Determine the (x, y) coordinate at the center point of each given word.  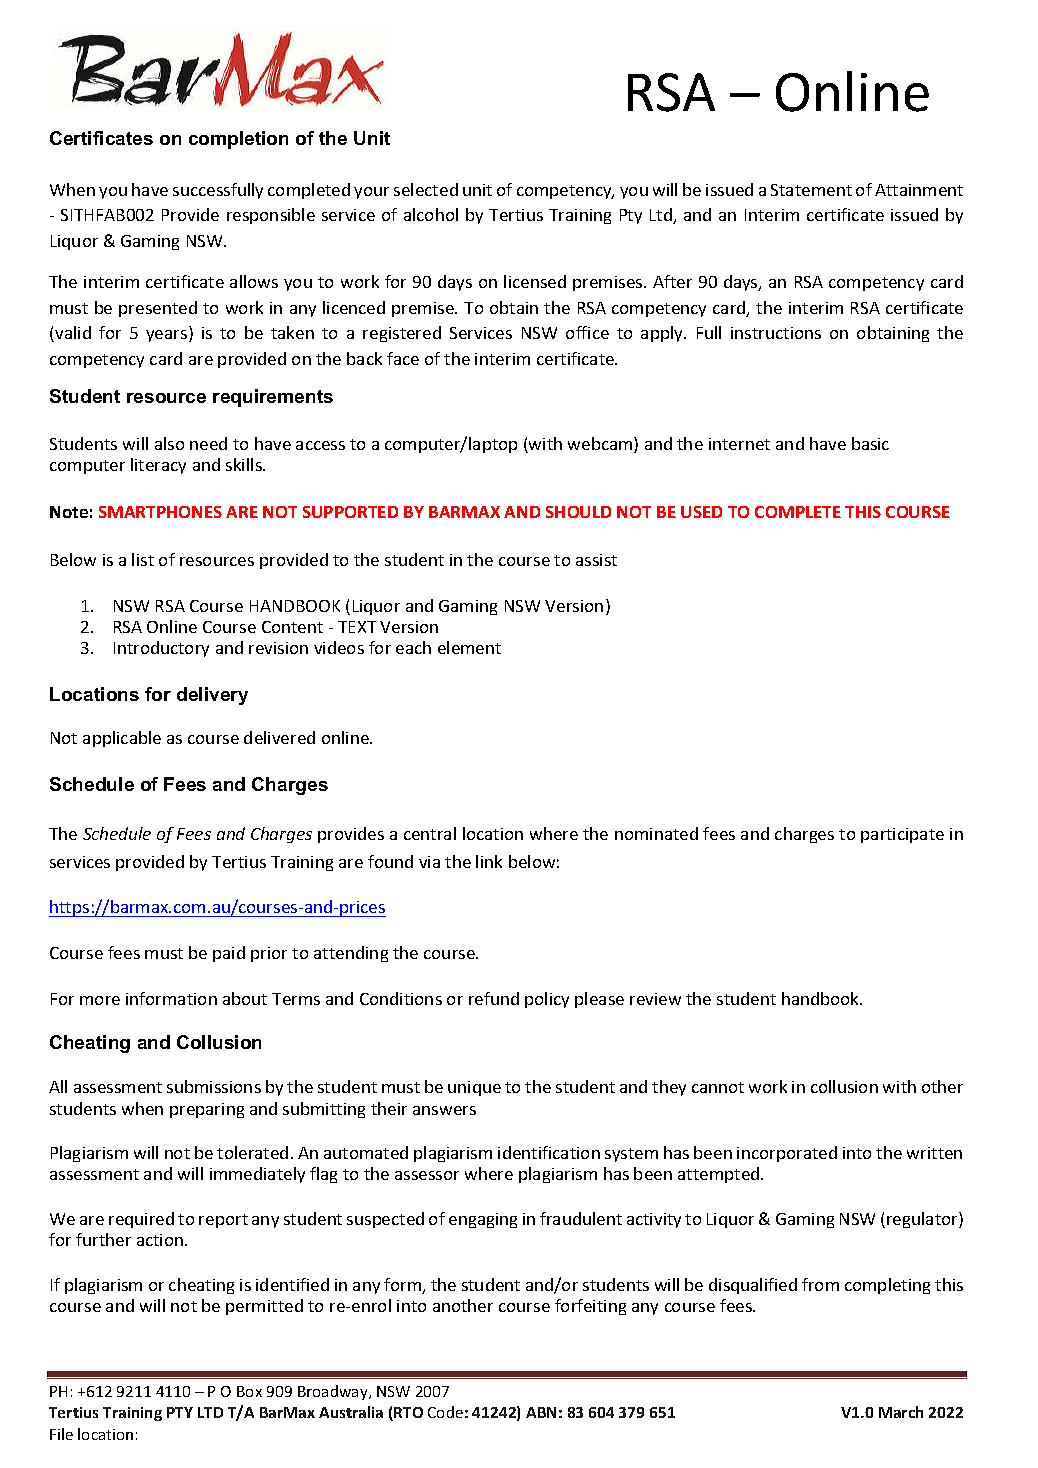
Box (249, 1391)
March (901, 1412)
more (100, 1000)
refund (494, 998)
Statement (811, 190)
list (143, 559)
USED (701, 512)
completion (238, 140)
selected (426, 189)
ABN (541, 1412)
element (469, 647)
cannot (718, 1087)
